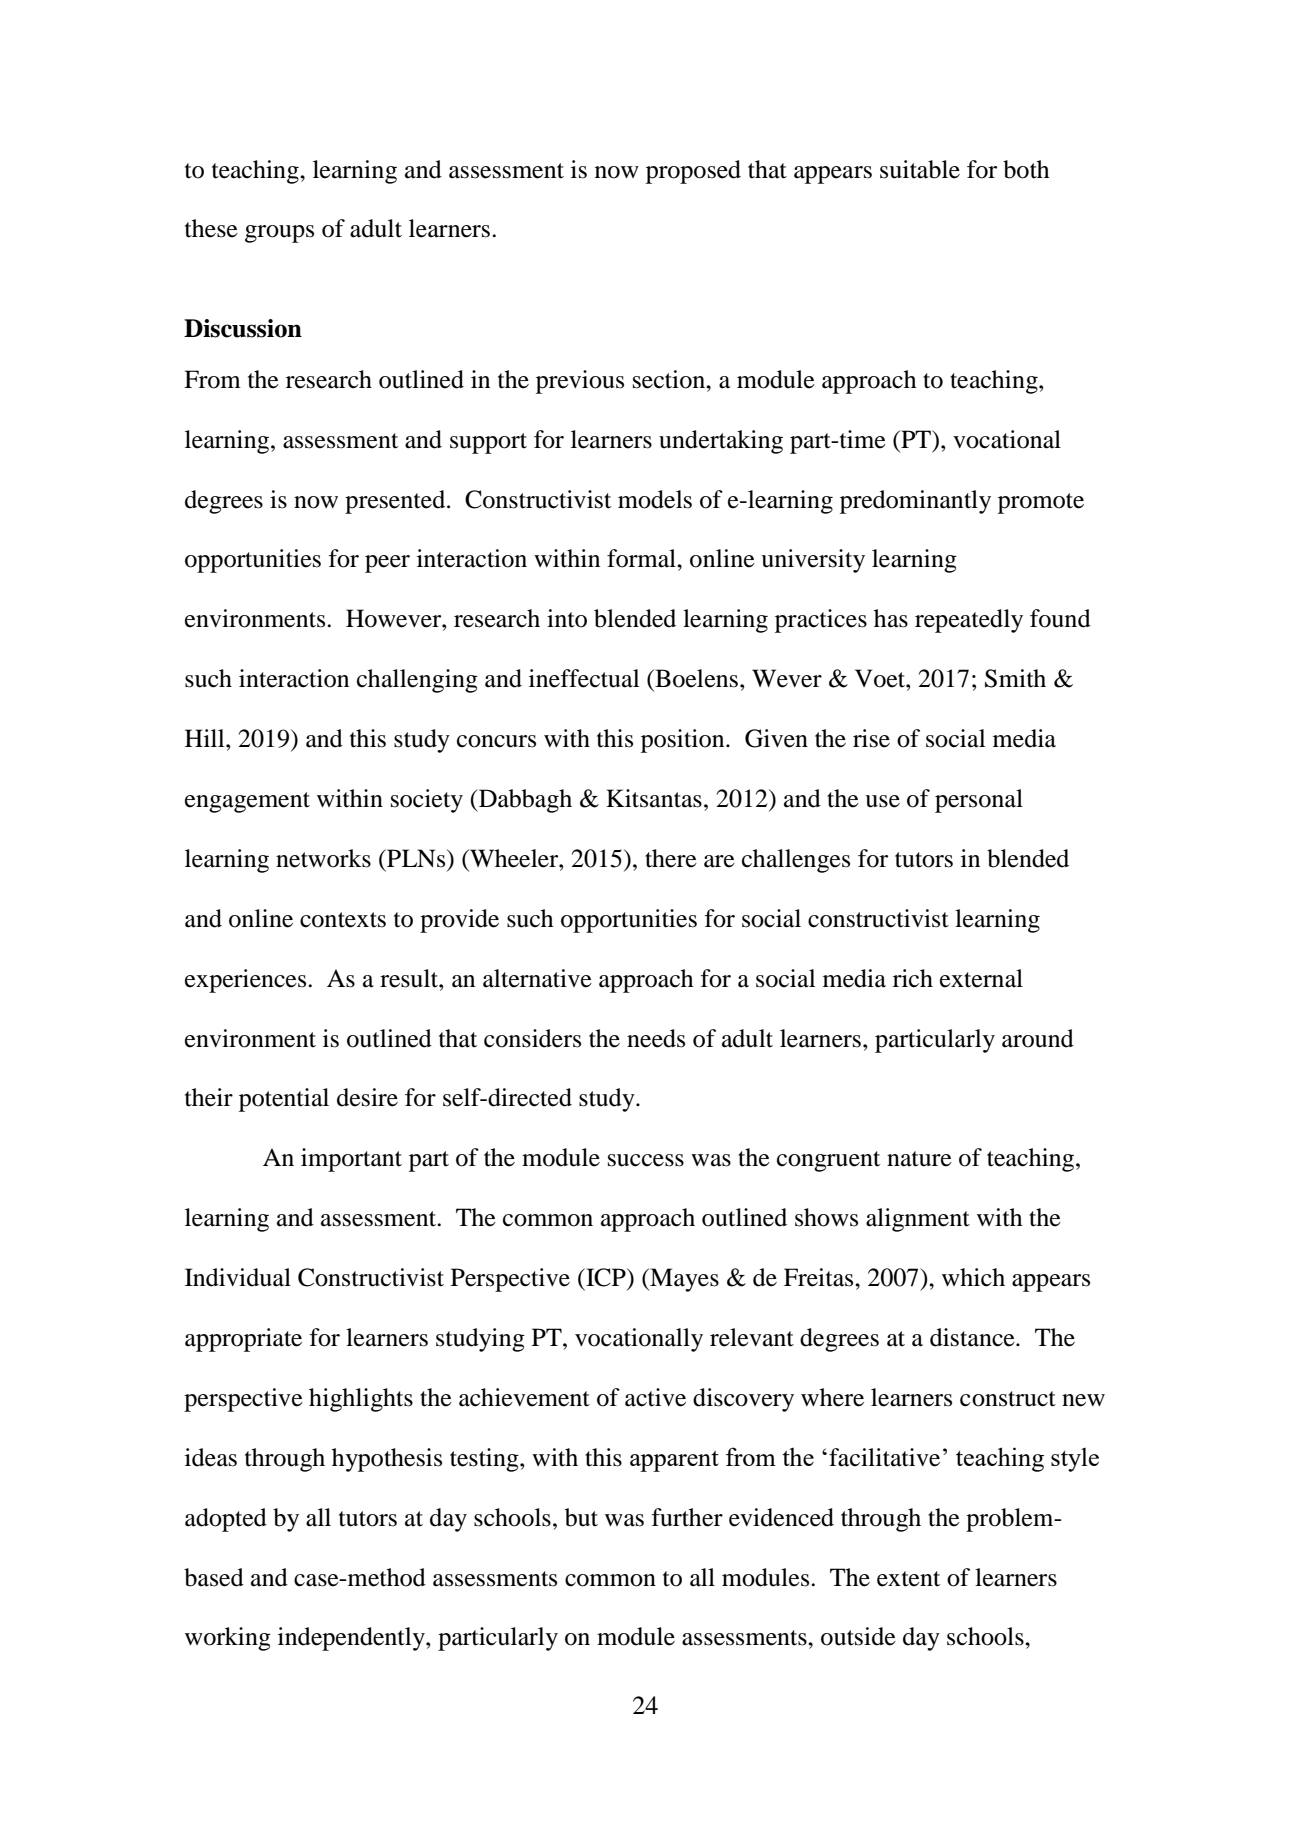 This screenshot has height=1827, width=1291. Describe the element at coordinates (284, 1100) in the screenshot. I see `potential` at that location.
